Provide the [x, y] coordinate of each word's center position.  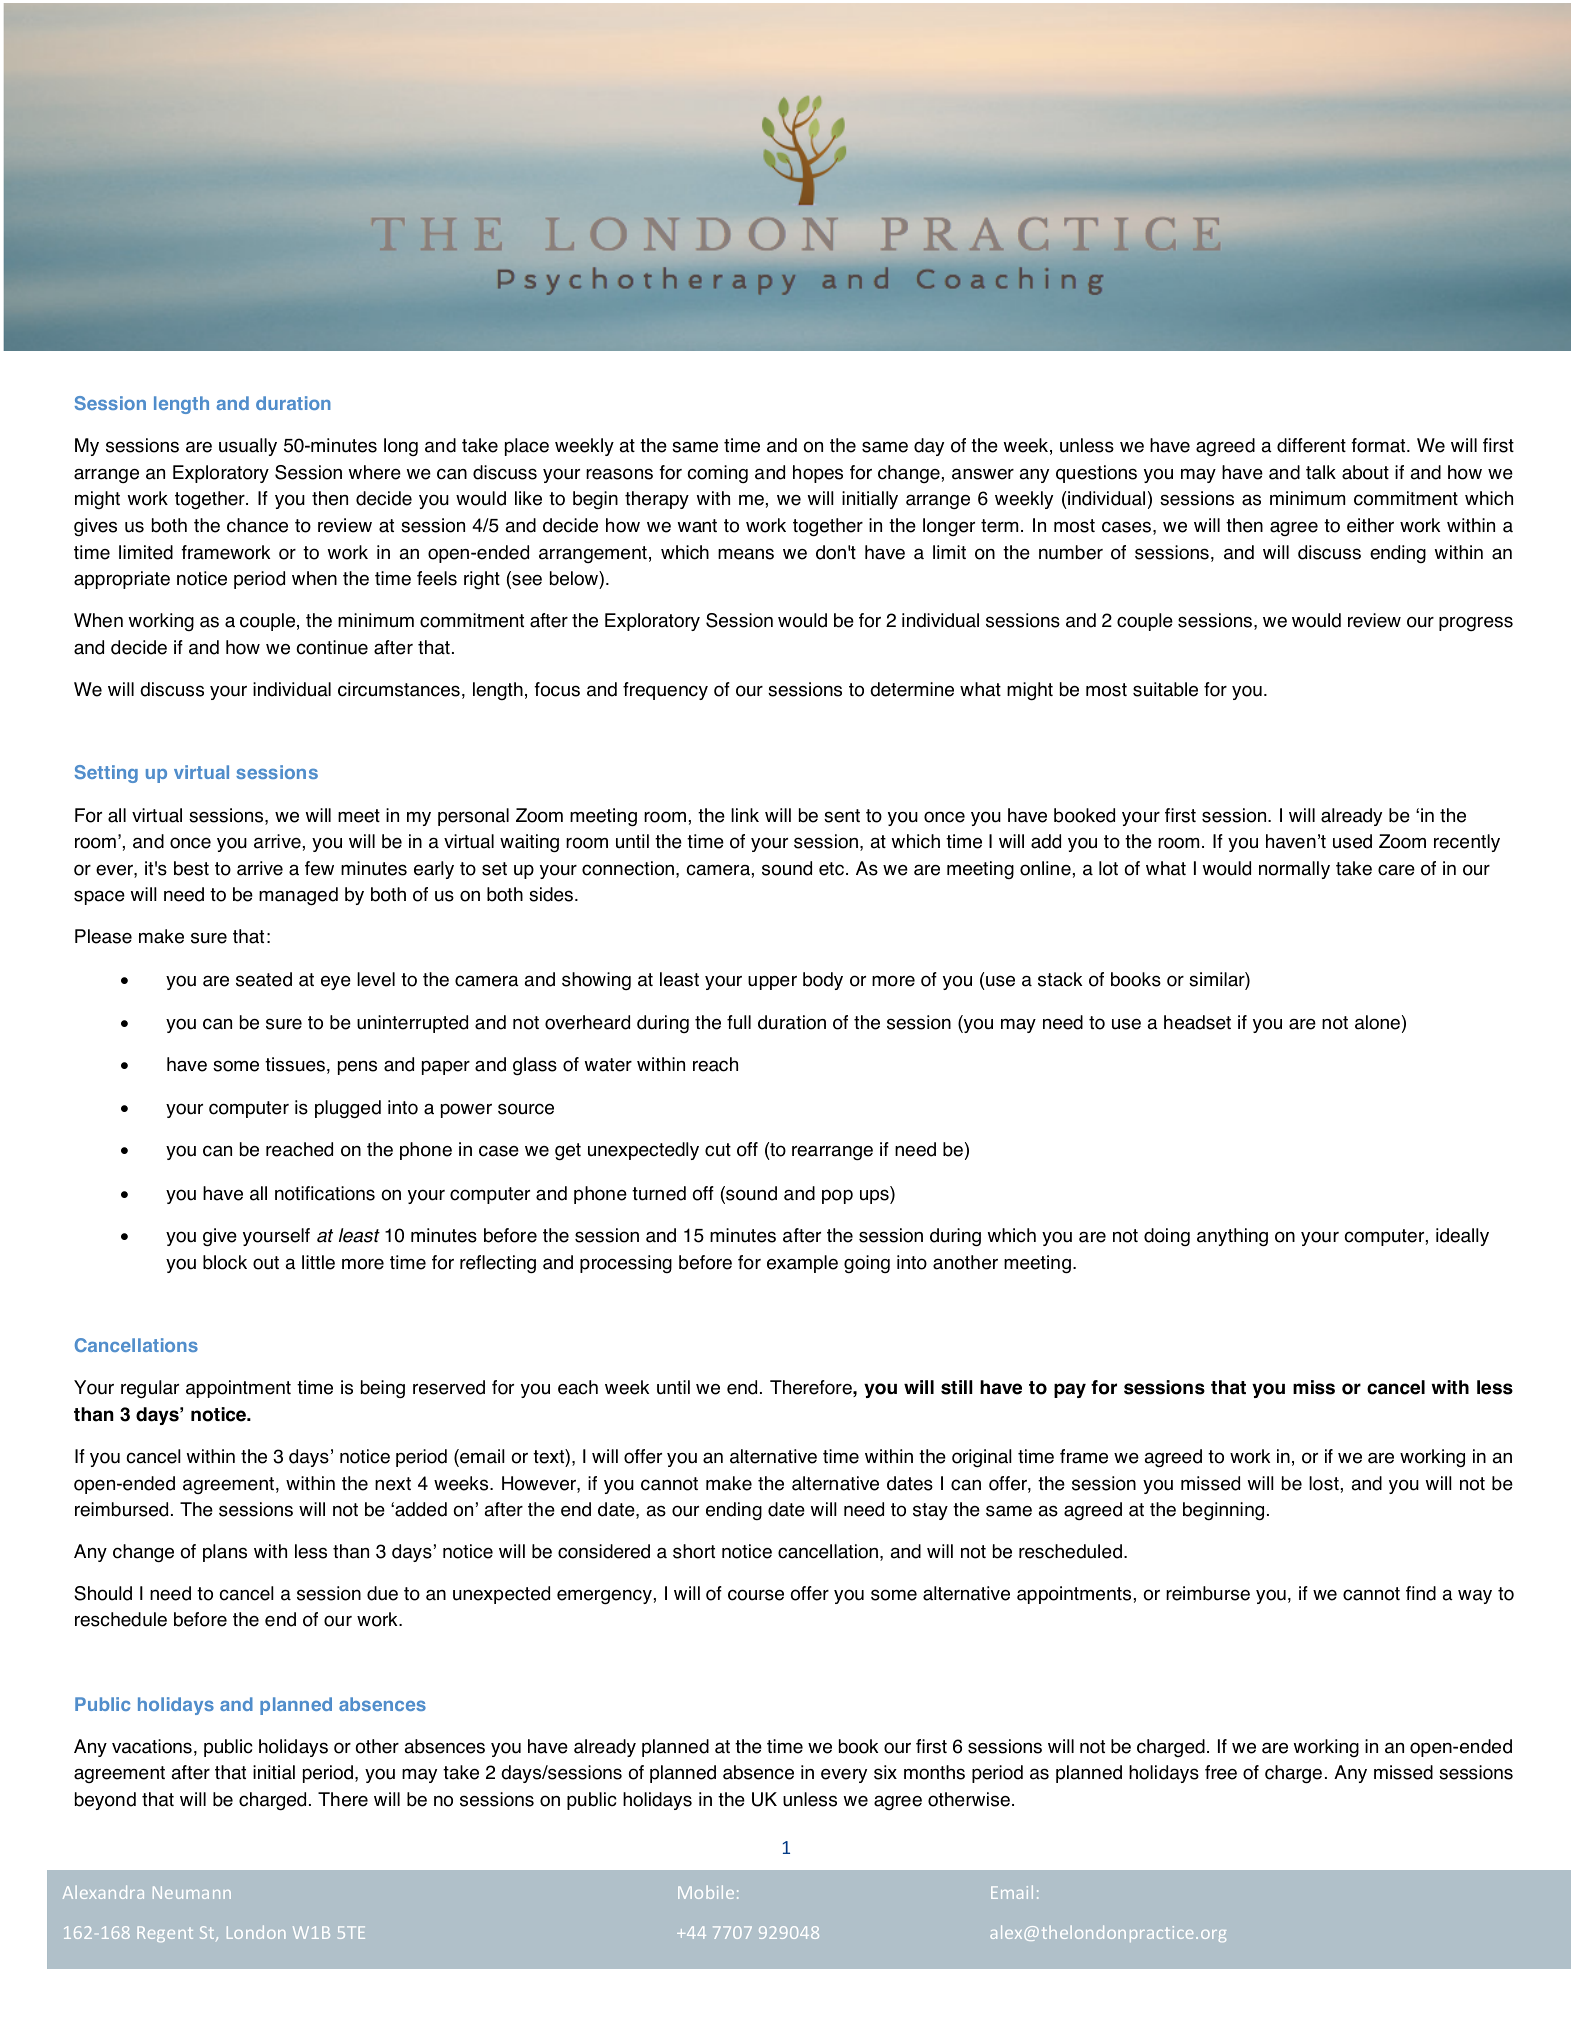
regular [150, 1389]
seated [264, 979]
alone [1377, 1022]
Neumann [192, 1892]
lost [1324, 1483]
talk [1321, 472]
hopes [818, 474]
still [957, 1387]
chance [257, 525]
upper [772, 983]
